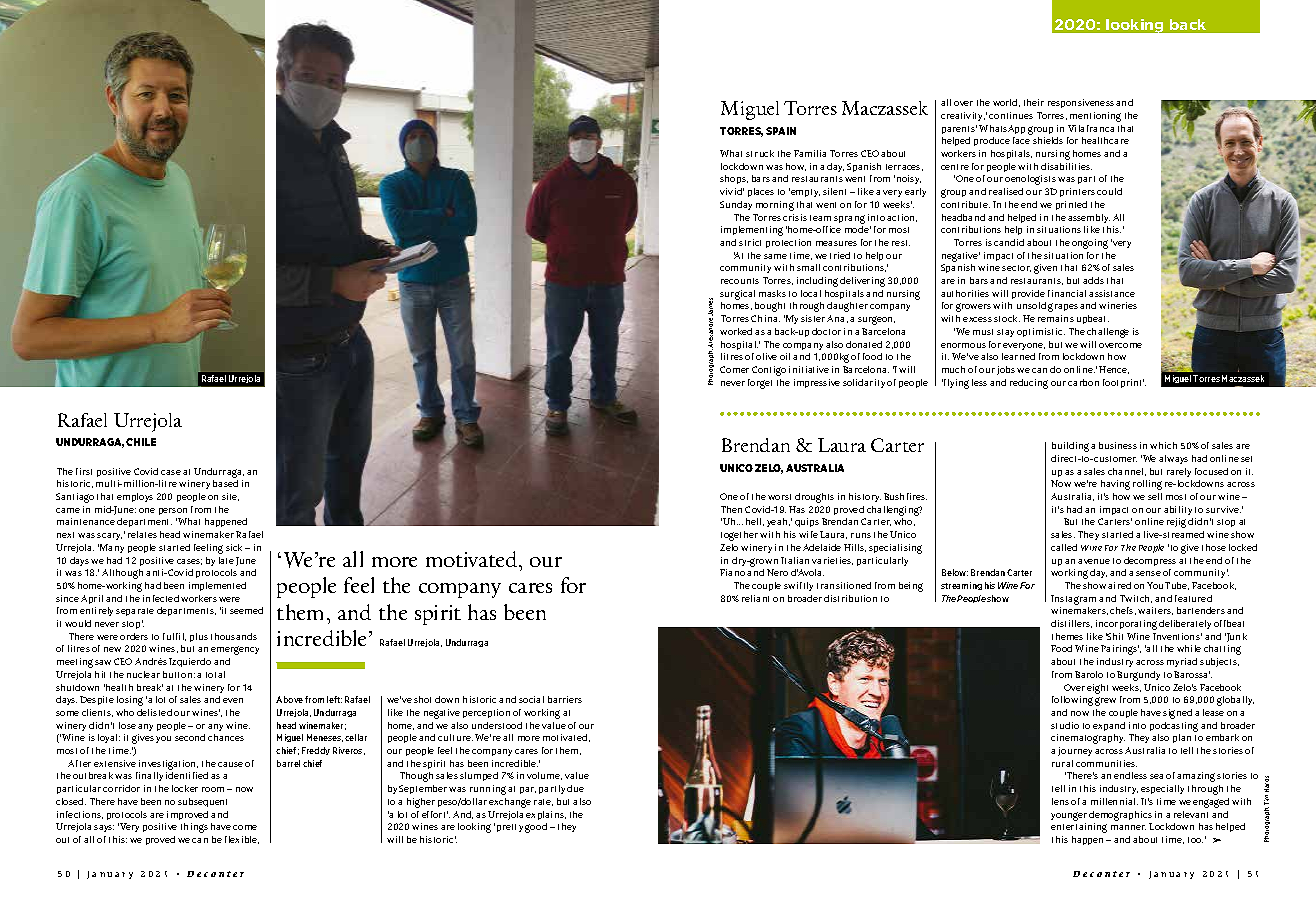  I want to click on worked, so click(736, 331).
